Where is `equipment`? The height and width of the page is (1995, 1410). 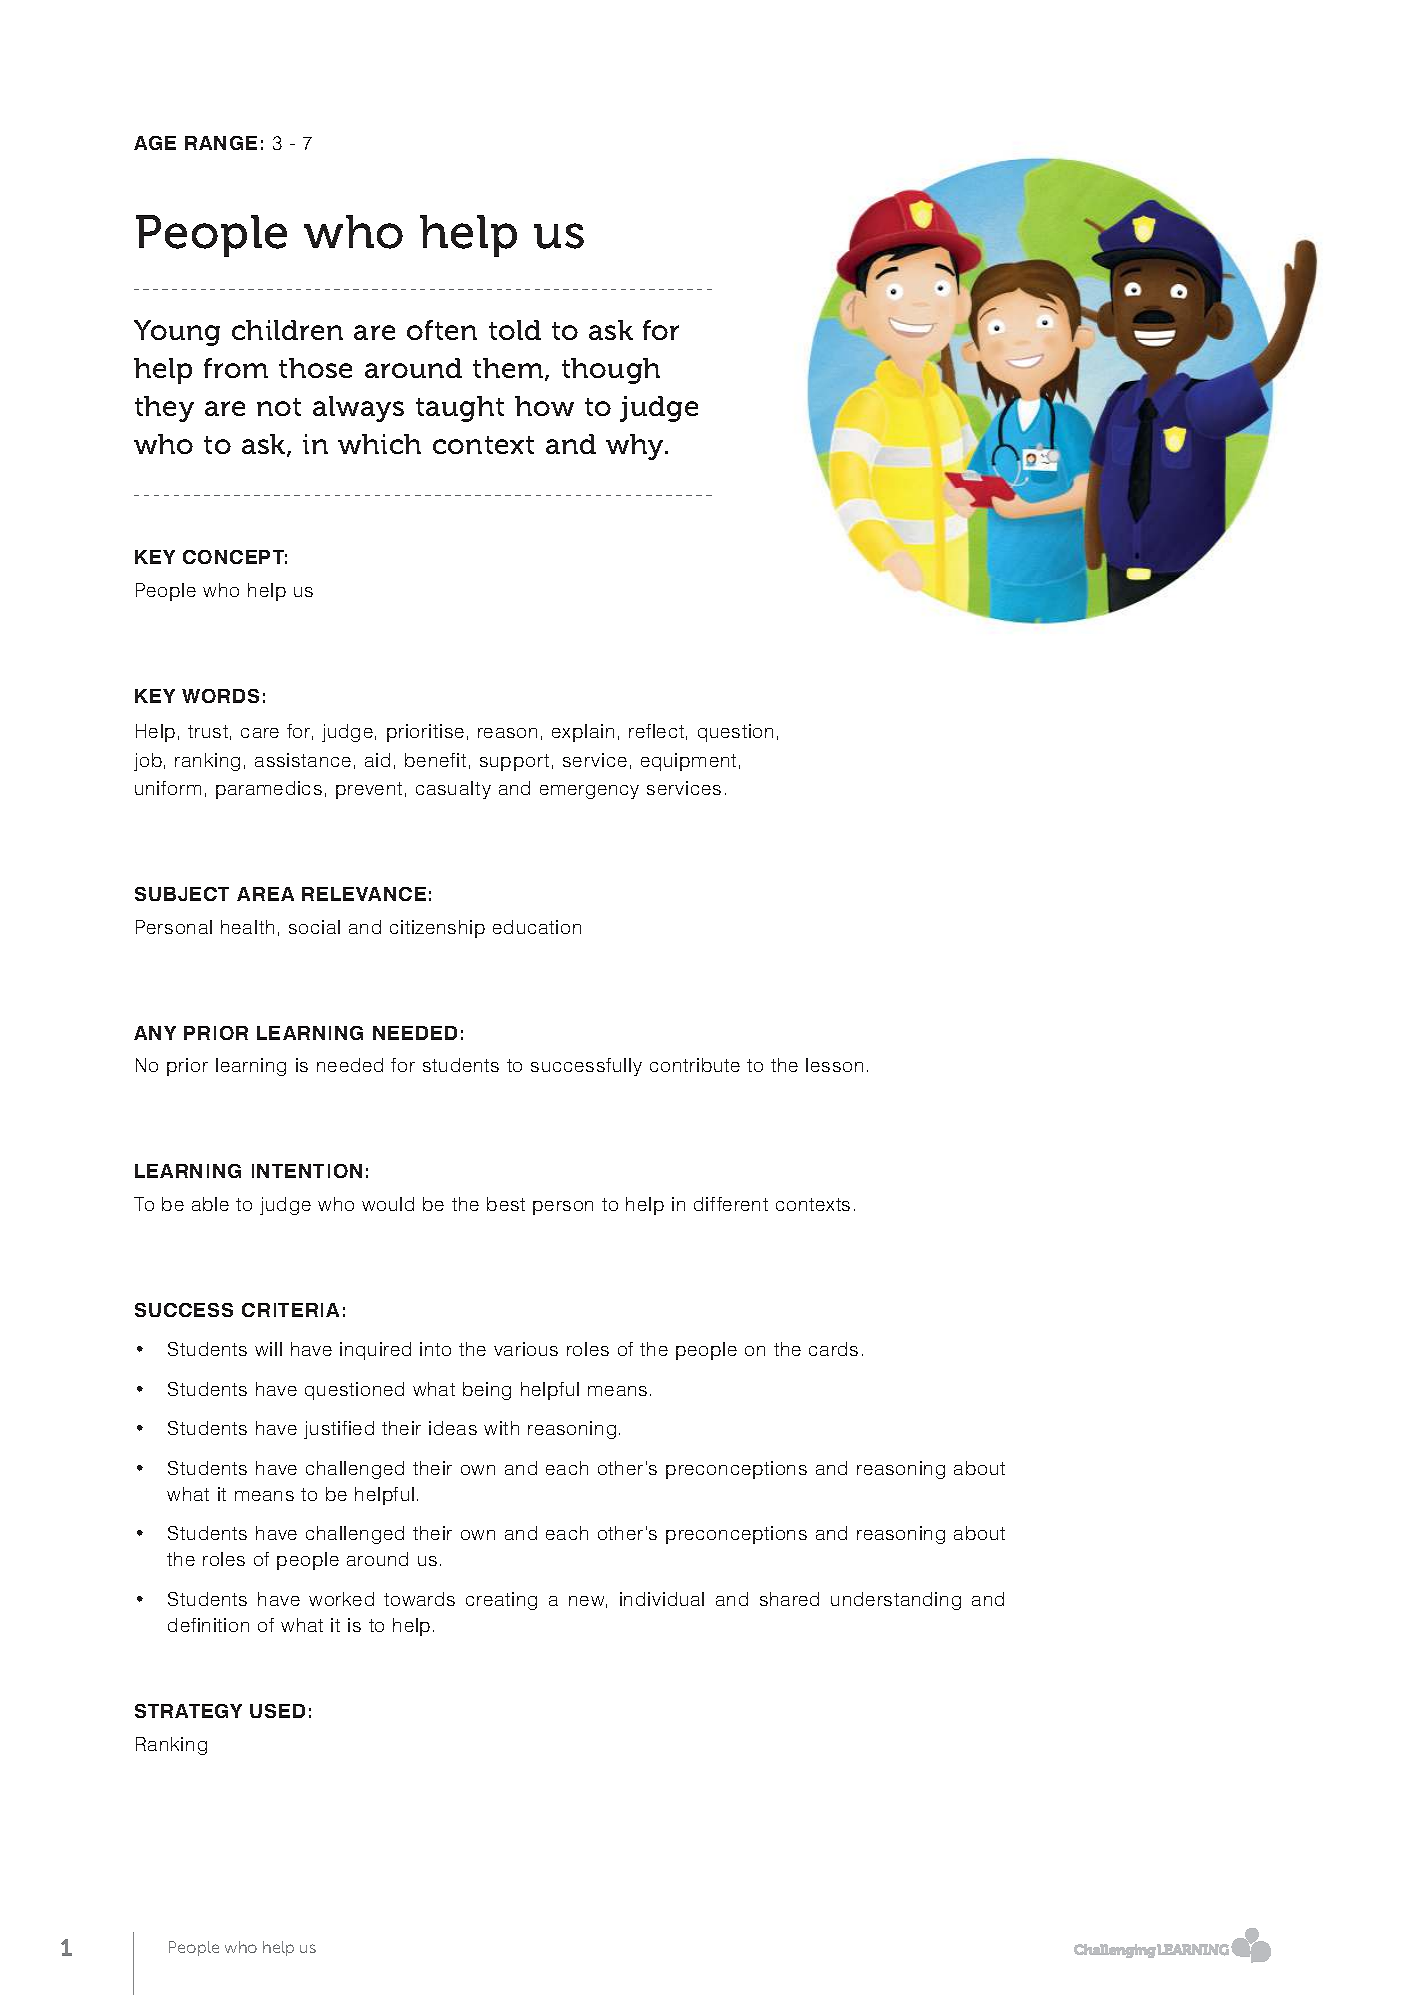 equipment is located at coordinates (688, 762).
